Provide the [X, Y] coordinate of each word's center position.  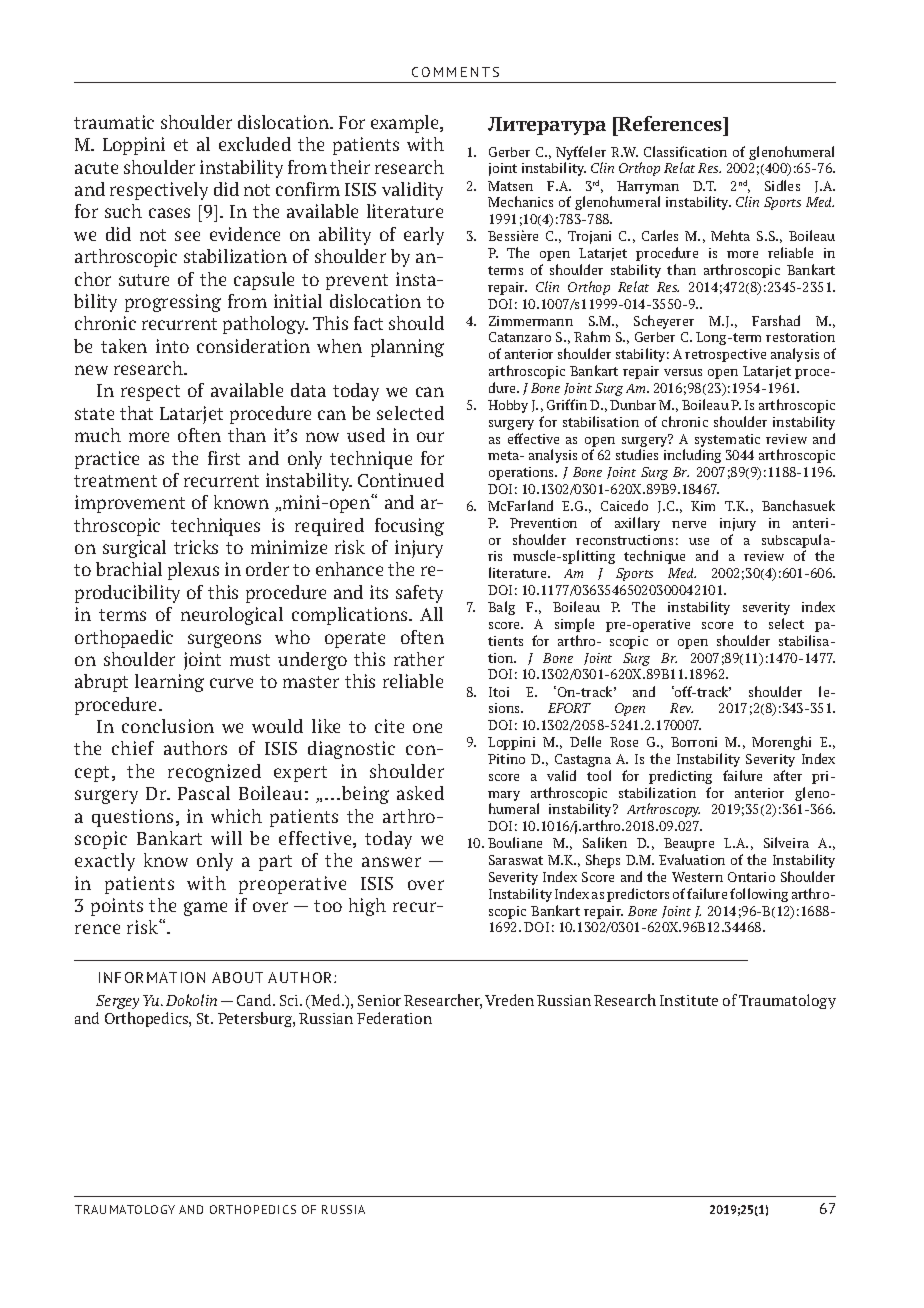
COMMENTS [455, 72]
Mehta [730, 235]
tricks [196, 547]
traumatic [114, 122]
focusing [409, 527]
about [237, 977]
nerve [689, 524]
